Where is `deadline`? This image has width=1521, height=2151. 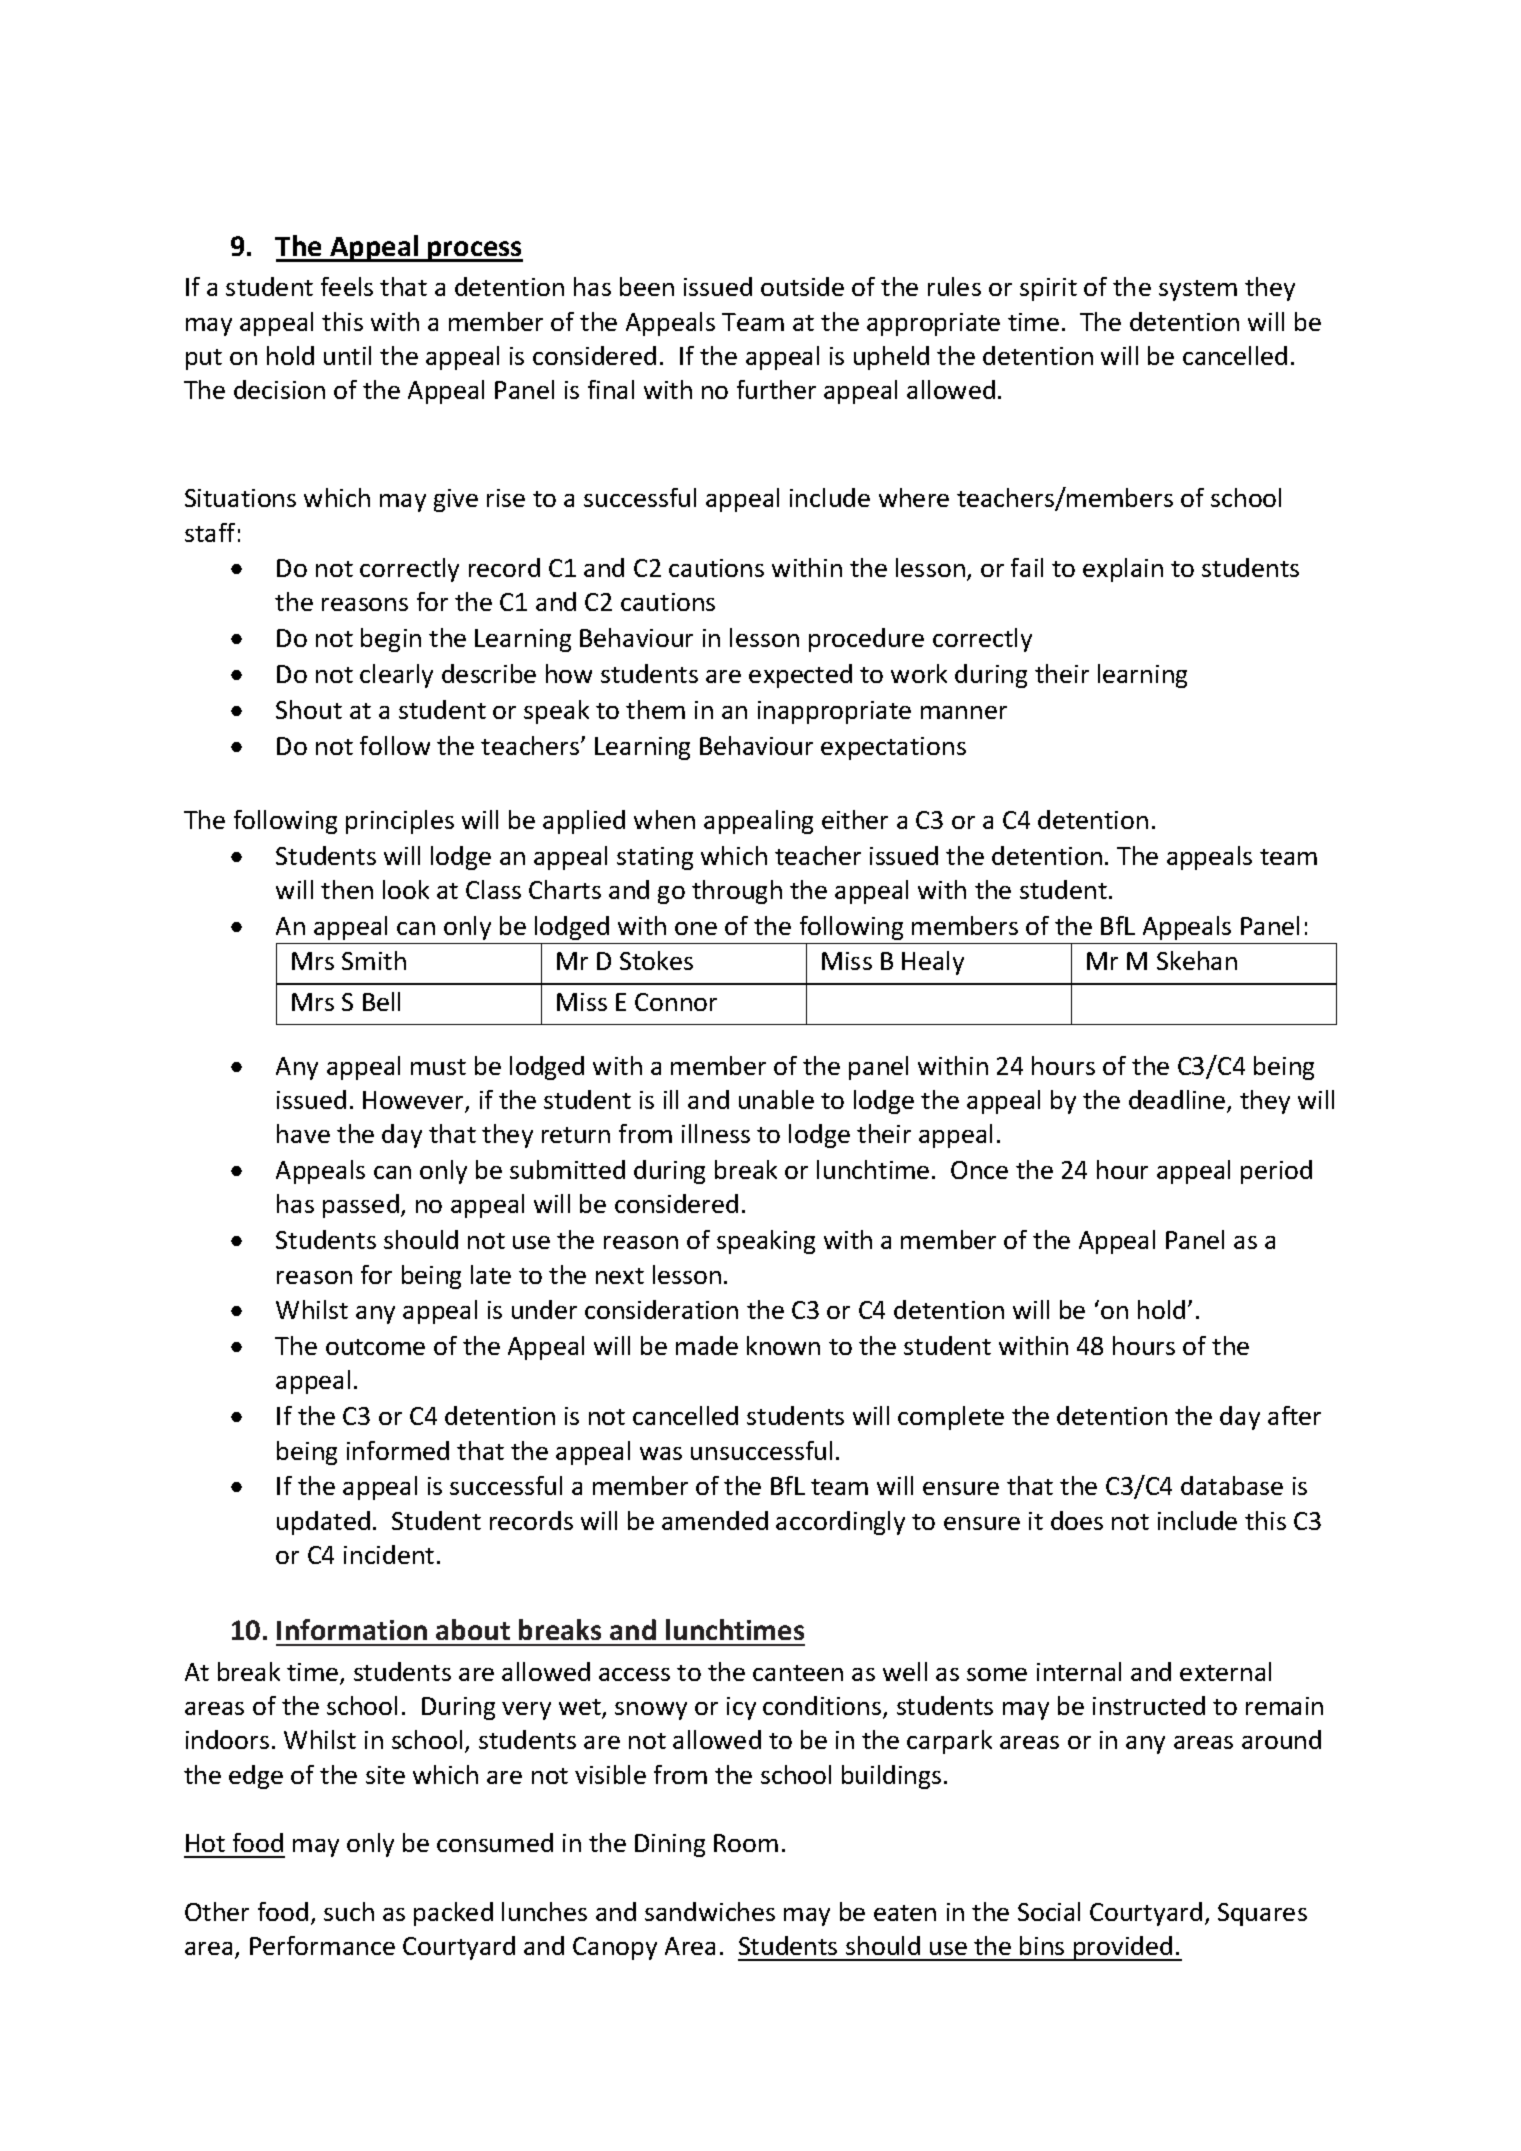 deadline is located at coordinates (1178, 1101).
